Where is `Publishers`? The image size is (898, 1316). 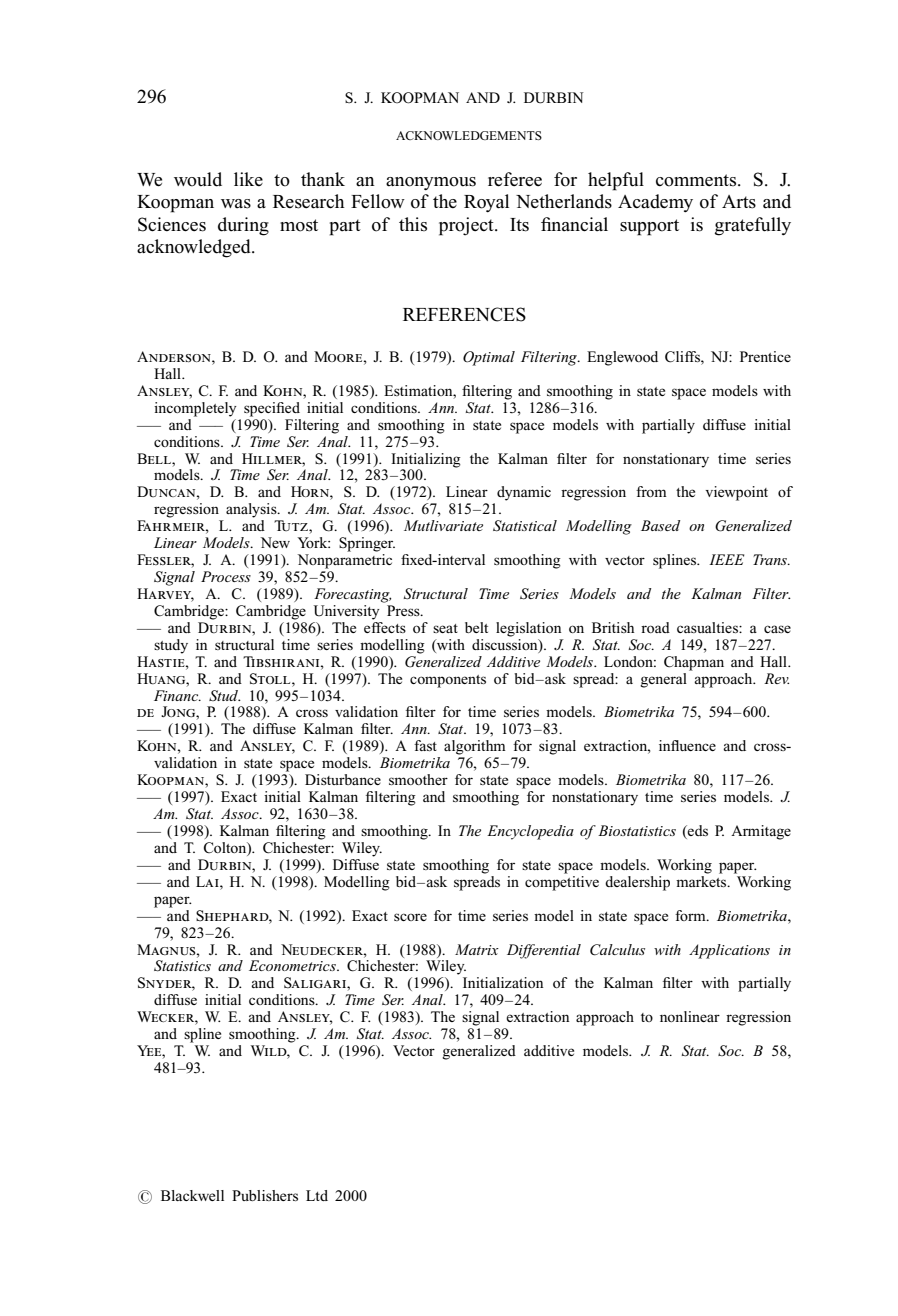
Publishers is located at coordinates (265, 1195).
